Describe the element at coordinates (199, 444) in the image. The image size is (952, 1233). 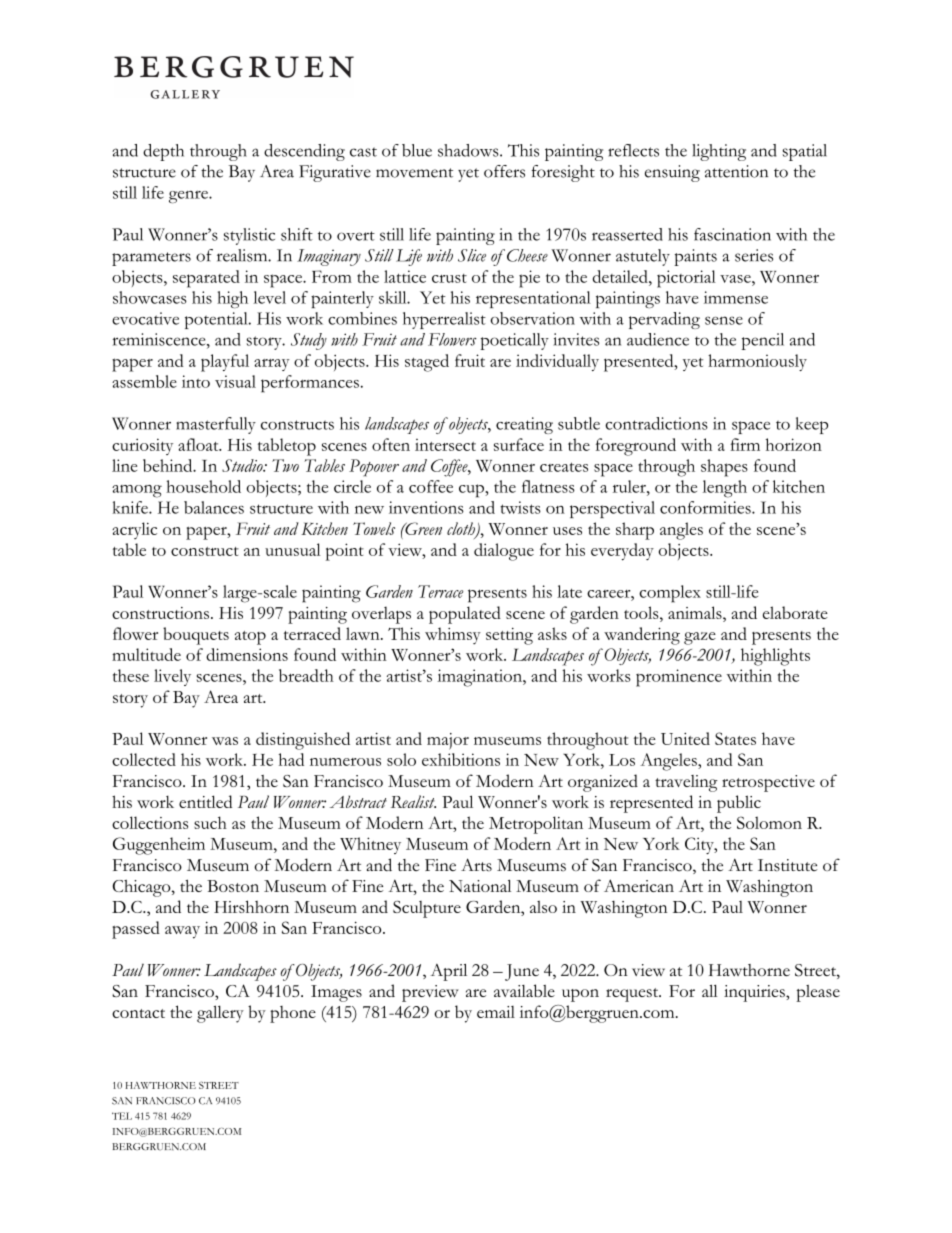
I see `afloat` at that location.
